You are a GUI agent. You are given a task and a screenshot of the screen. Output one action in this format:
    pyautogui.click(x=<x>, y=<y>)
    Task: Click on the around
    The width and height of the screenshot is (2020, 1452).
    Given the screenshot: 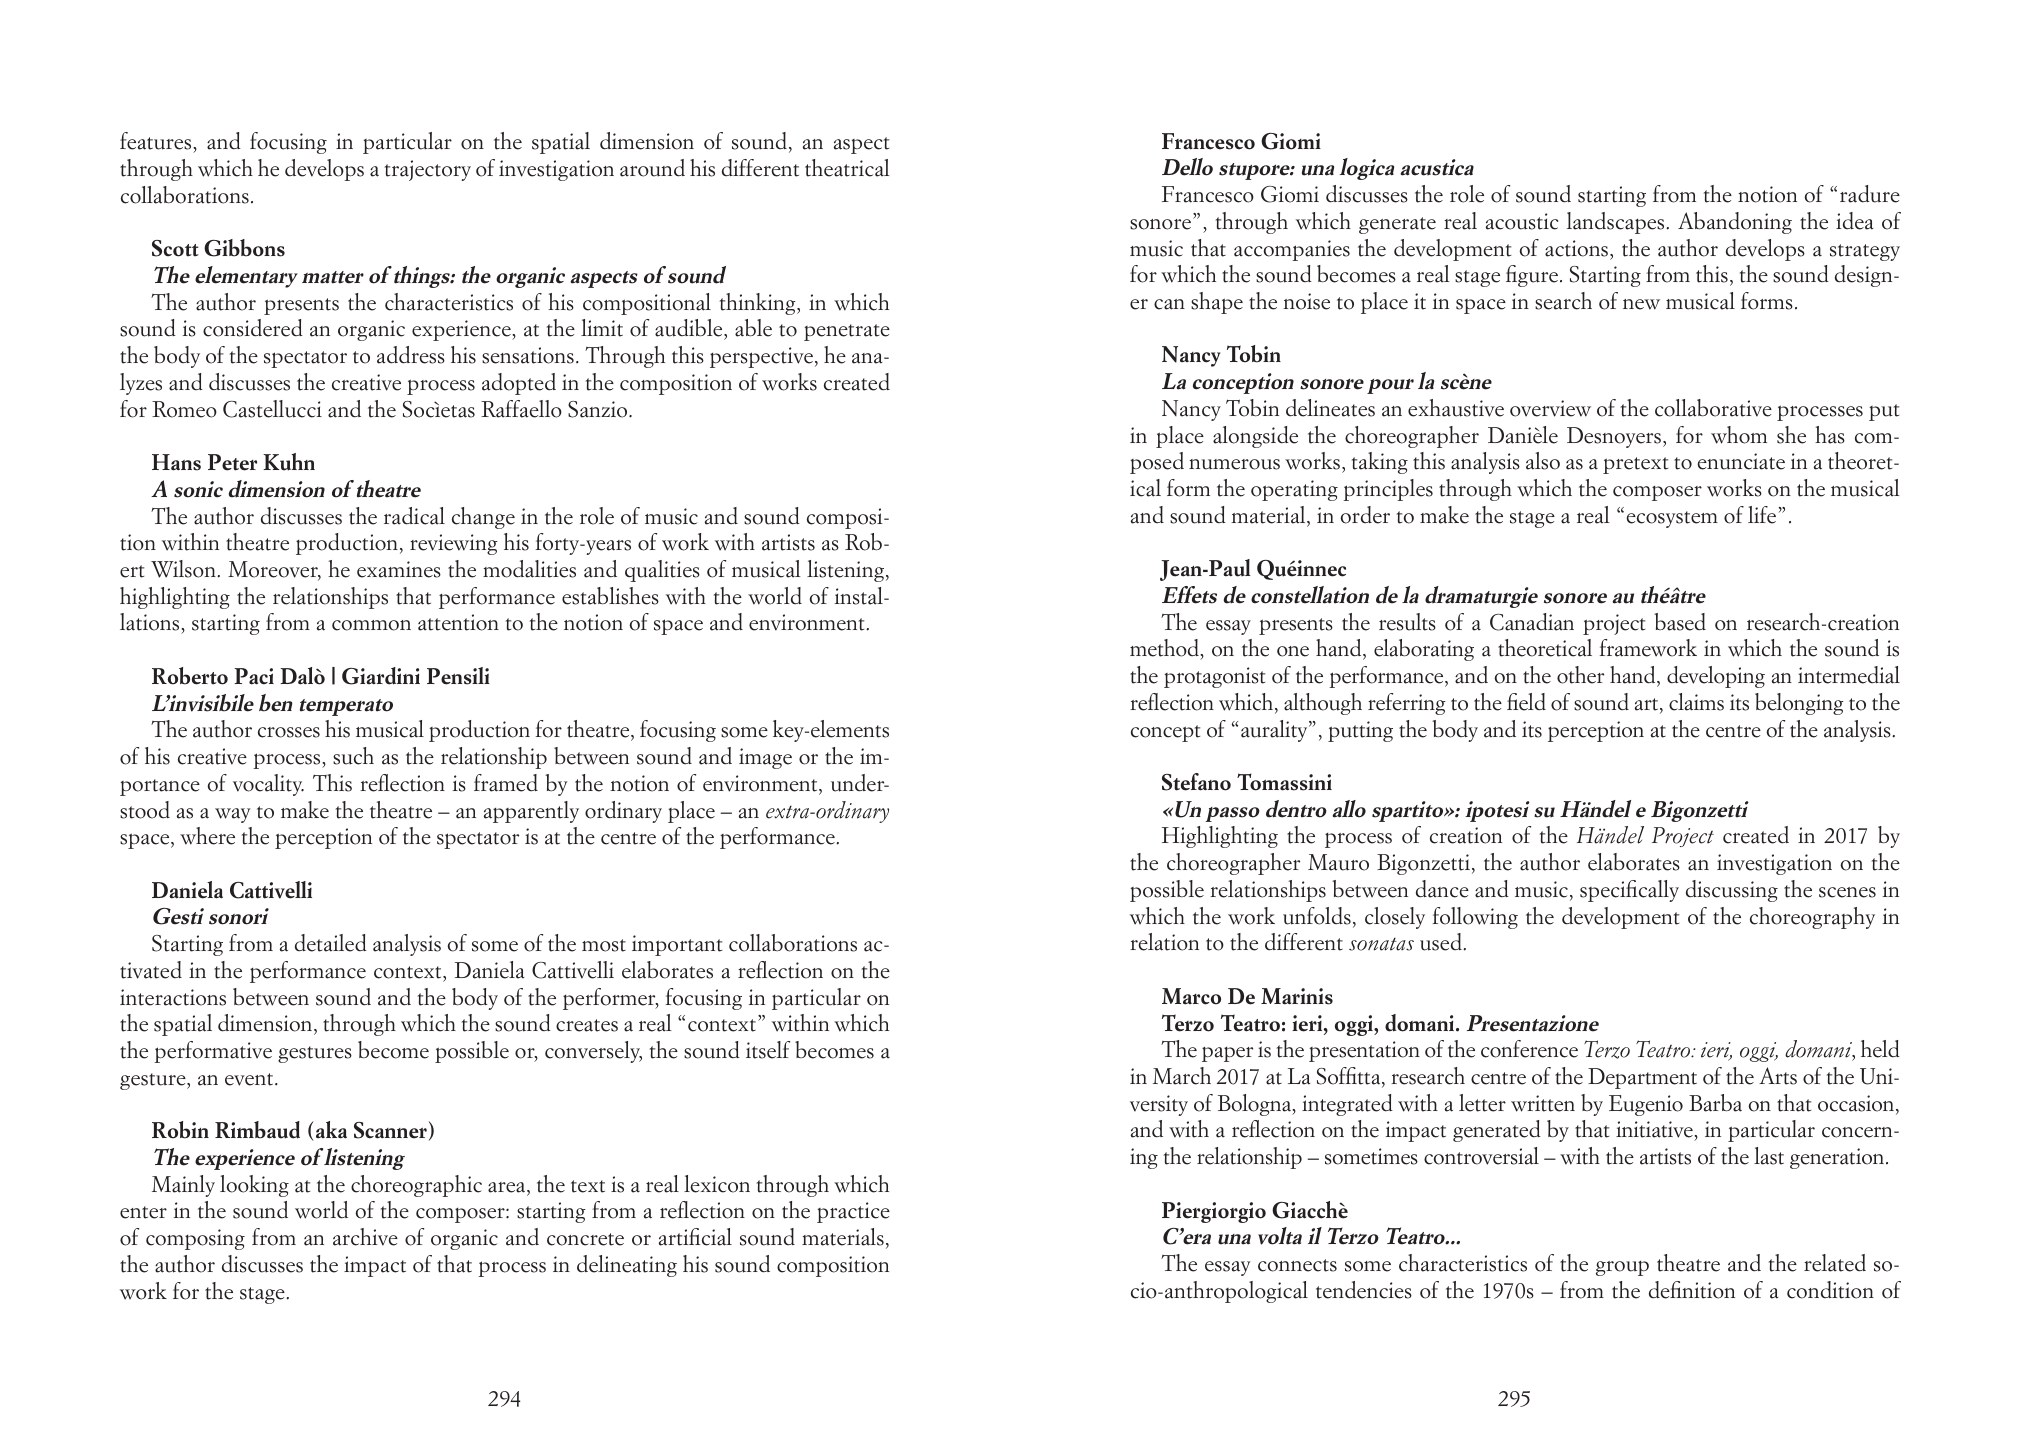 What is the action you would take?
    pyautogui.click(x=652, y=168)
